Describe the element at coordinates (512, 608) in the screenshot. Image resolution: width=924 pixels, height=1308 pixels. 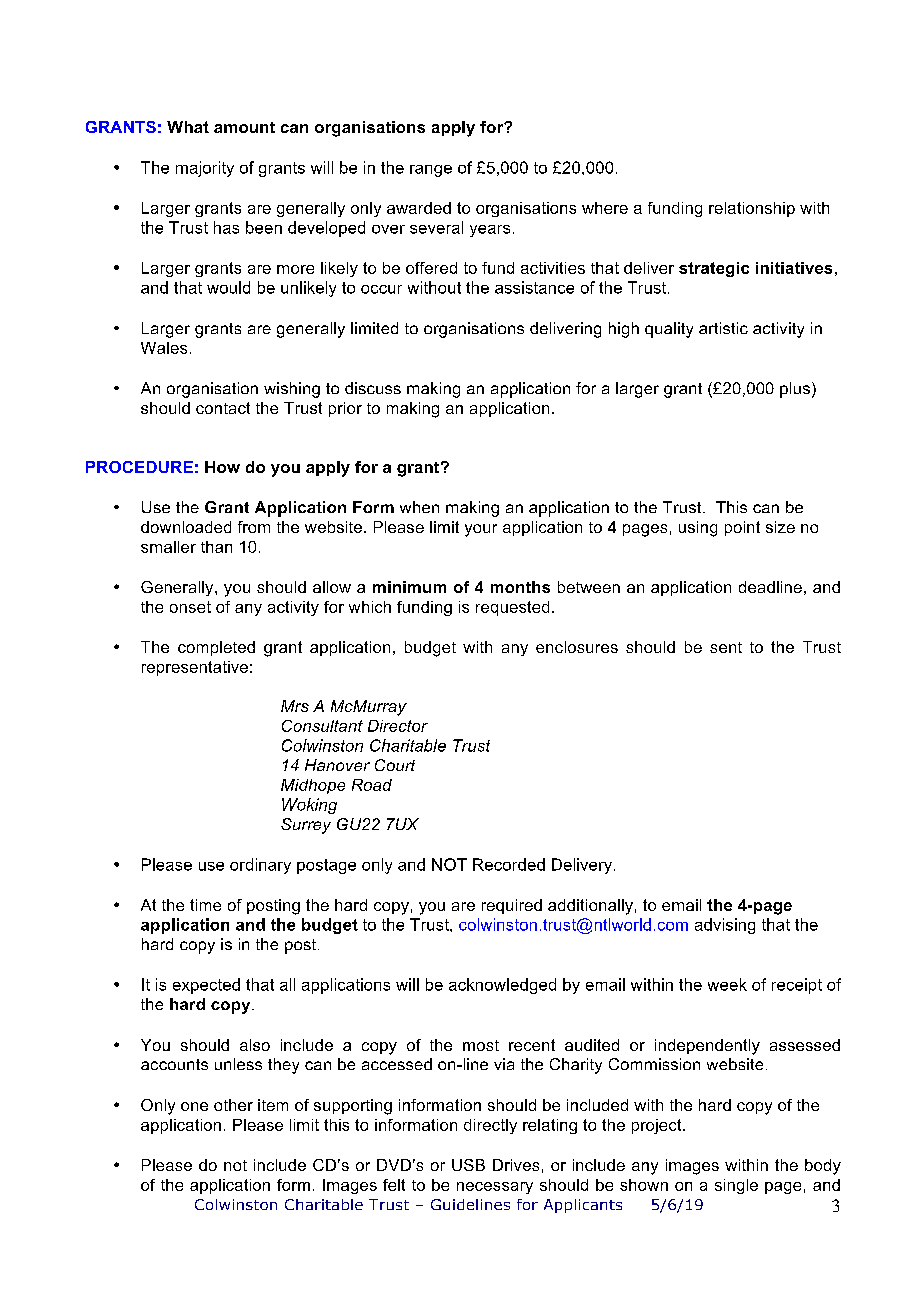
I see `requested` at that location.
